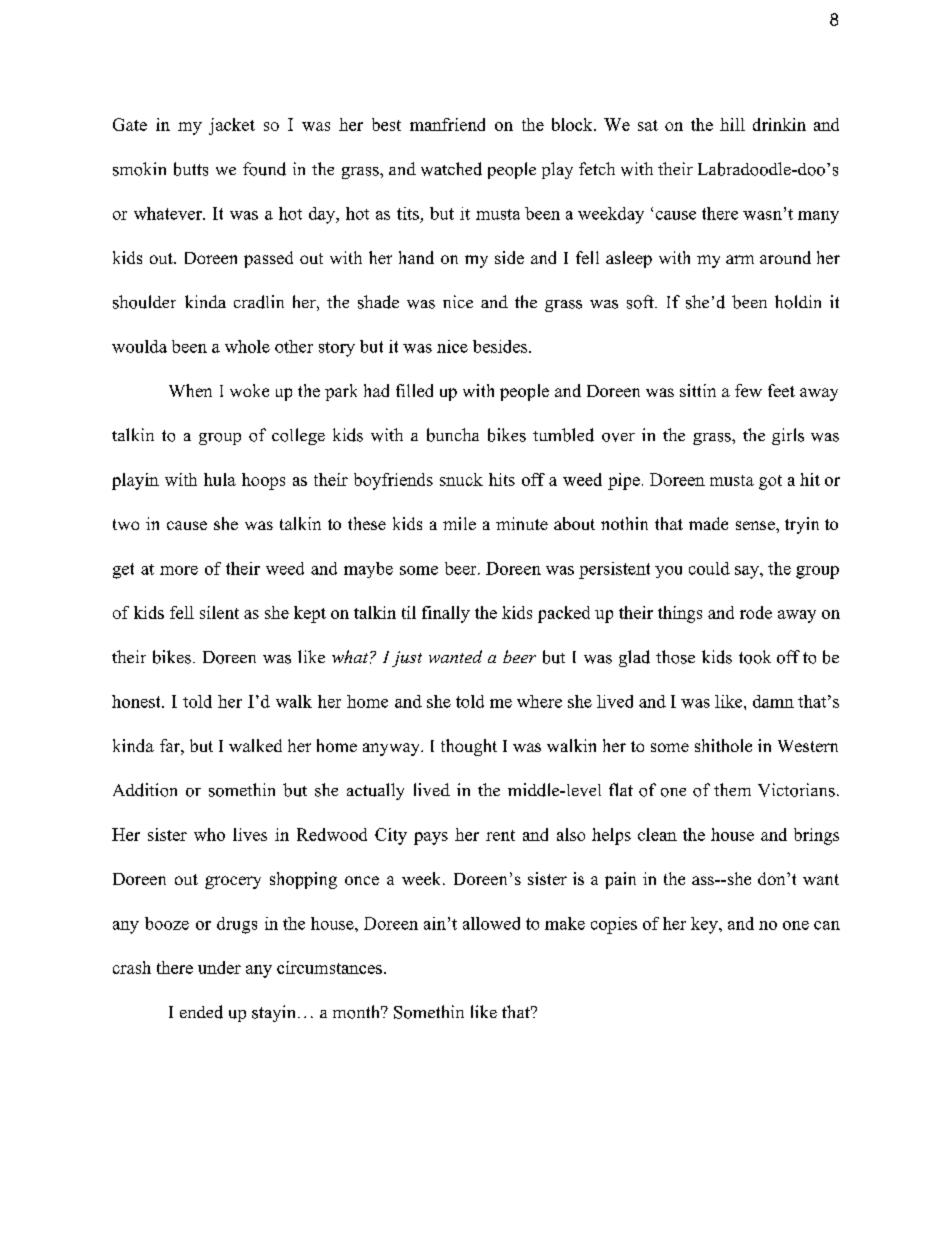 The height and width of the document is (1233, 952). Describe the element at coordinates (451, 169) in the document. I see `watched` at that location.
